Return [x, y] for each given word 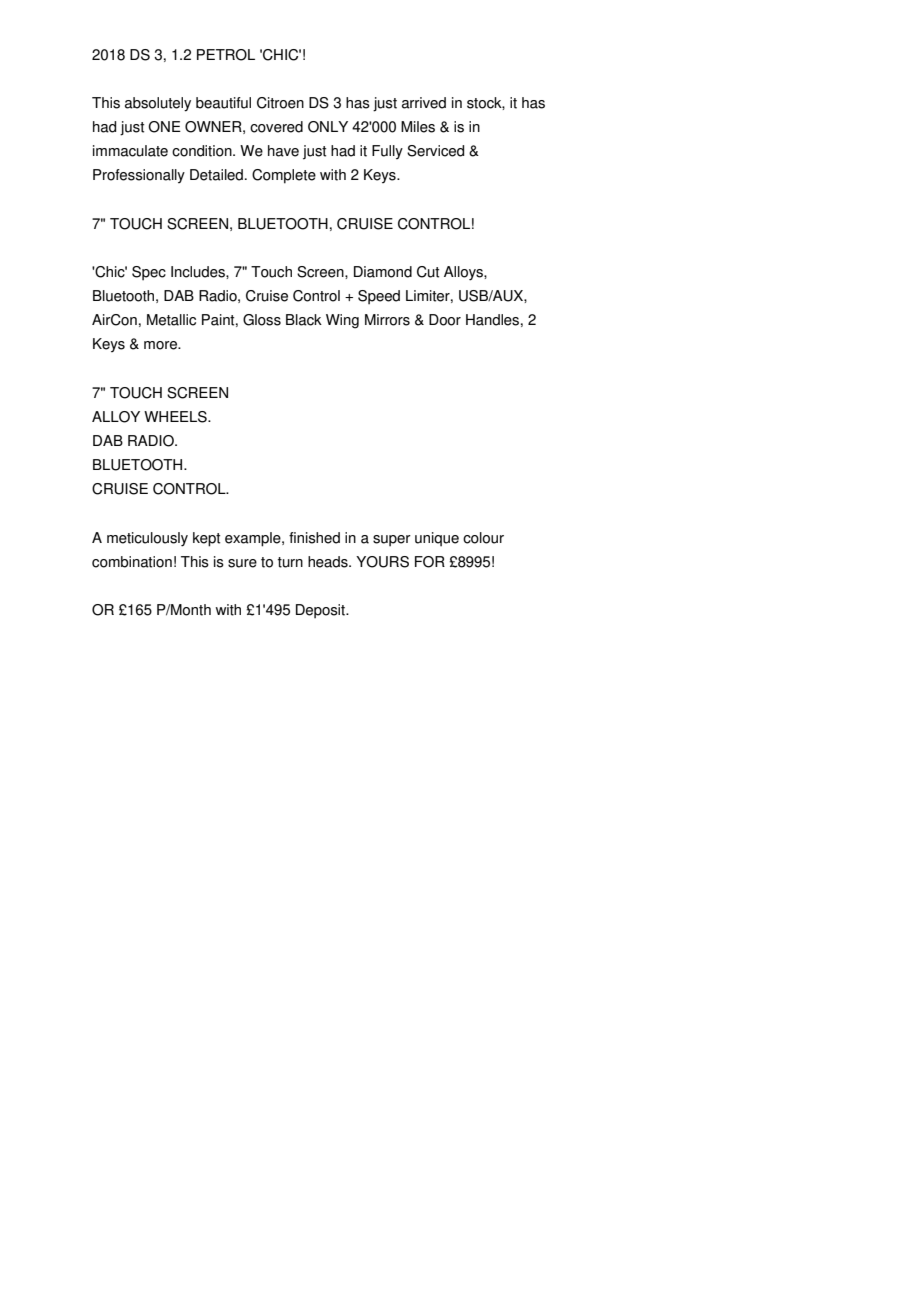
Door [445, 320]
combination [132, 562]
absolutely [158, 104]
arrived [424, 103]
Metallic [171, 320]
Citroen [280, 103]
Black [304, 320]
